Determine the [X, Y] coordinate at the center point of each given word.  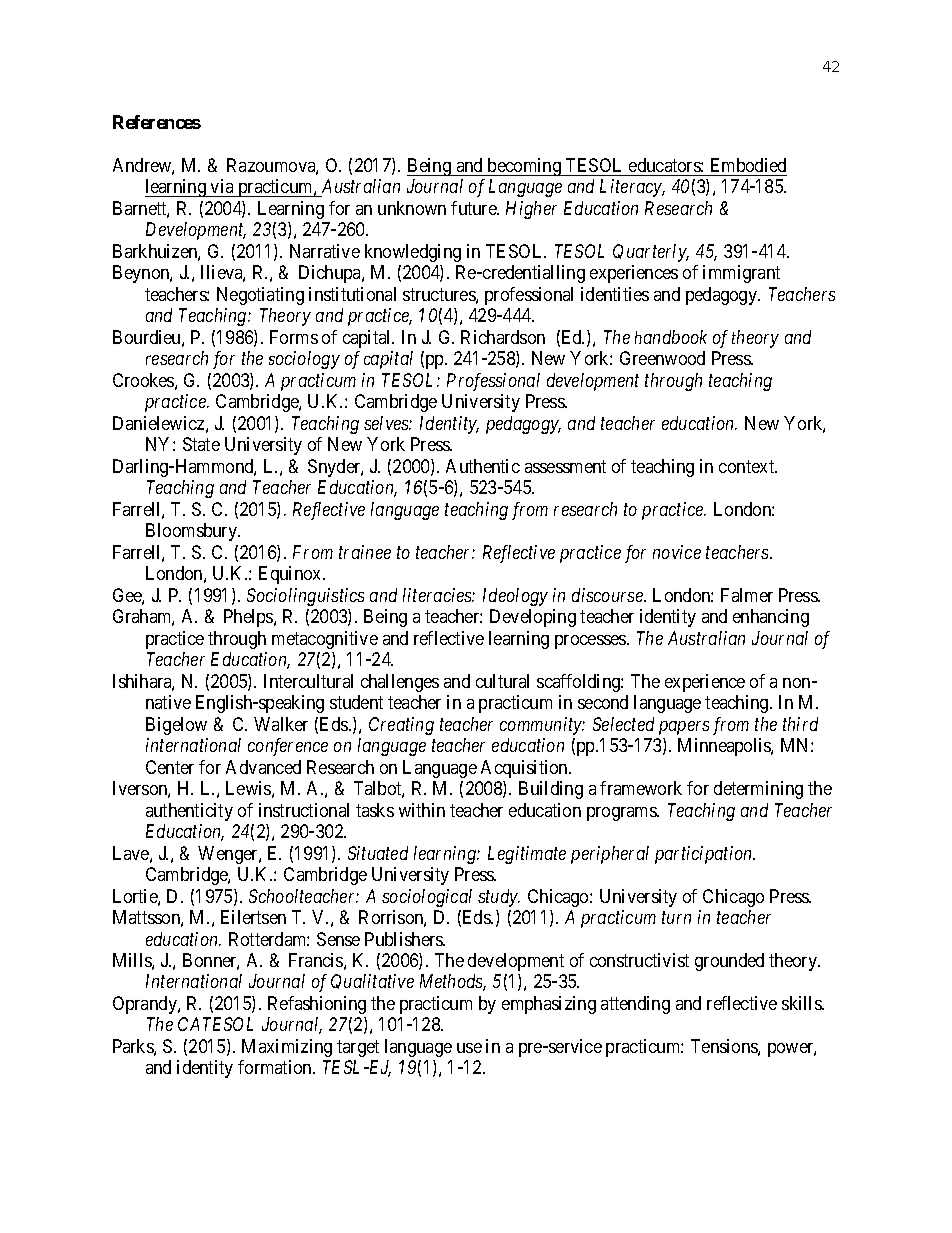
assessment [565, 466]
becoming [524, 167]
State [201, 444]
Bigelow [176, 726]
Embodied [748, 165]
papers [684, 728]
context [748, 466]
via [222, 188]
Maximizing [287, 1048]
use [469, 1048]
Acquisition [525, 769]
